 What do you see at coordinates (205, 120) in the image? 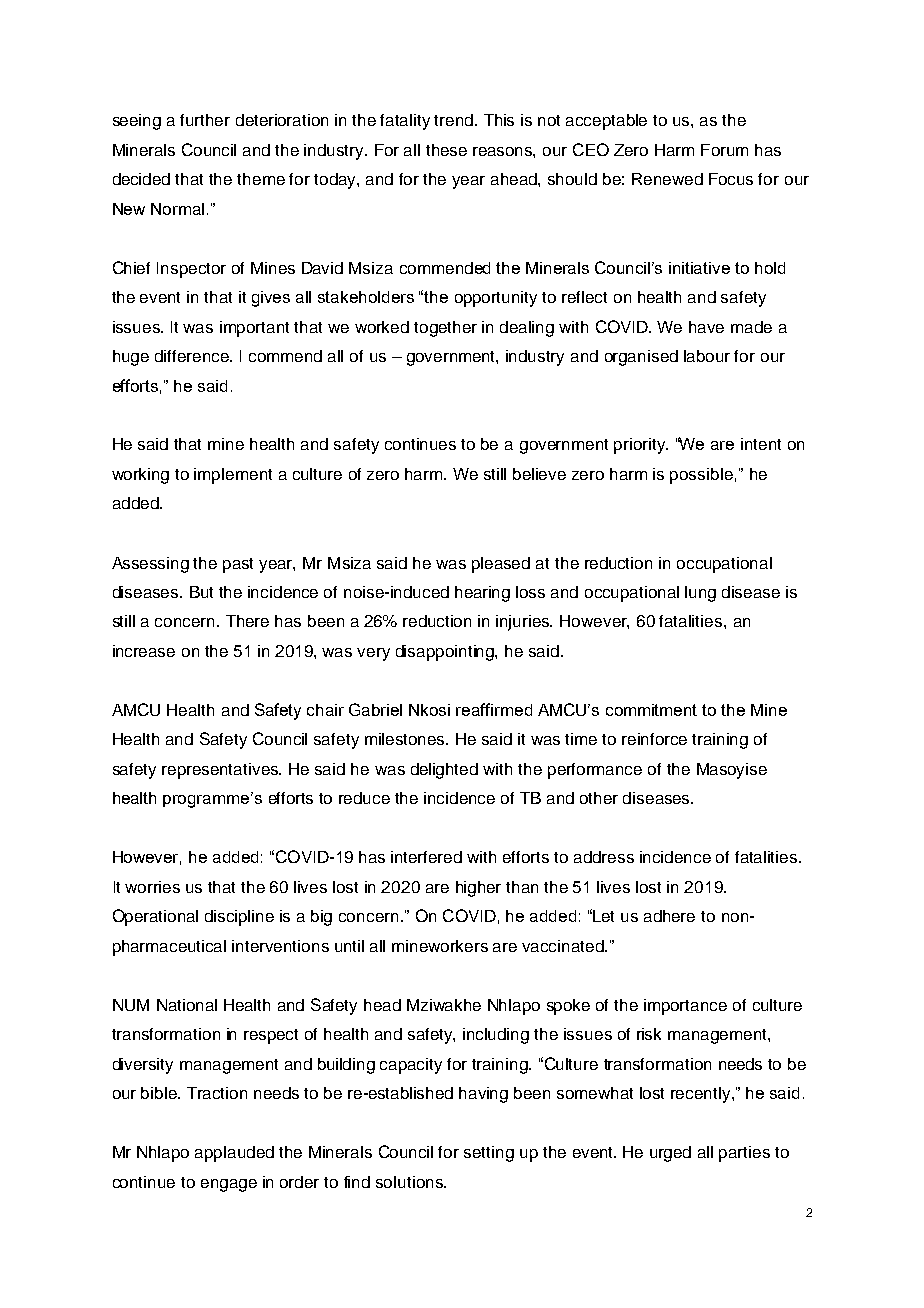
I see `further` at bounding box center [205, 120].
